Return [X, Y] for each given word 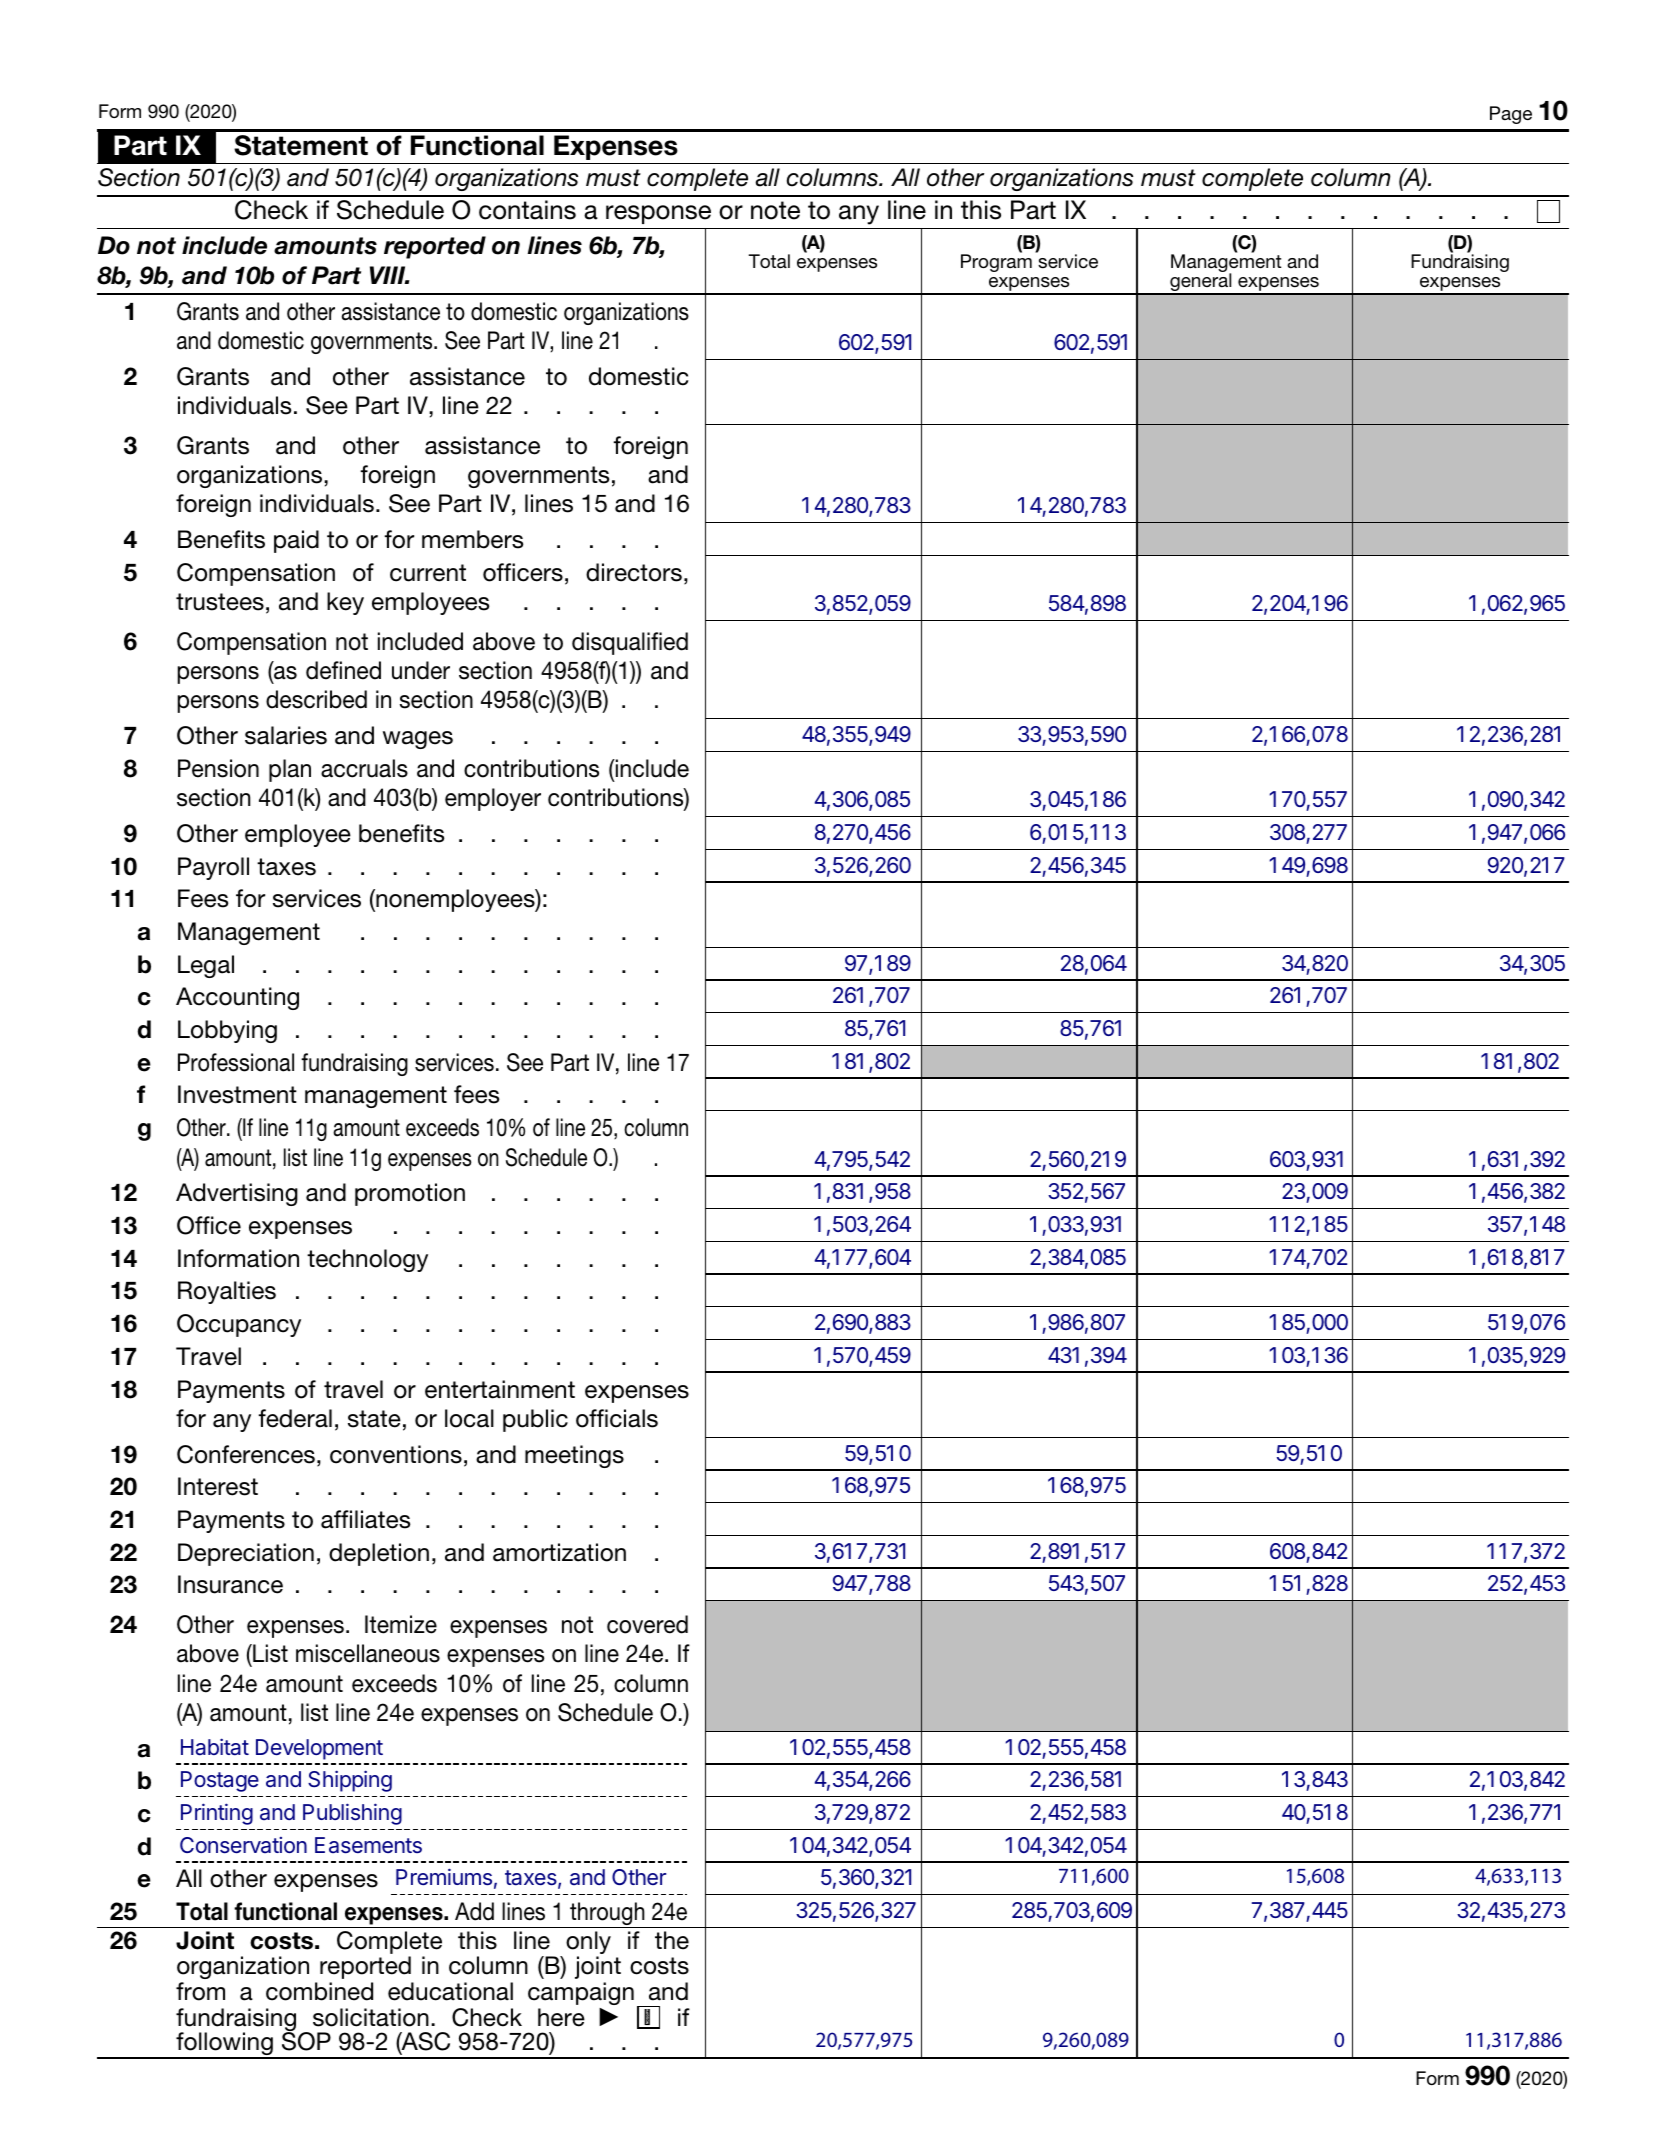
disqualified [630, 643]
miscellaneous [368, 1653]
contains [527, 210]
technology [367, 1260]
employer [493, 799]
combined [319, 1991]
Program [996, 262]
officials [617, 1418]
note [775, 210]
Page [1511, 115]
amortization [559, 1552]
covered [647, 1624]
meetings [574, 1456]
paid [296, 541]
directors [634, 572]
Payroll [213, 868]
